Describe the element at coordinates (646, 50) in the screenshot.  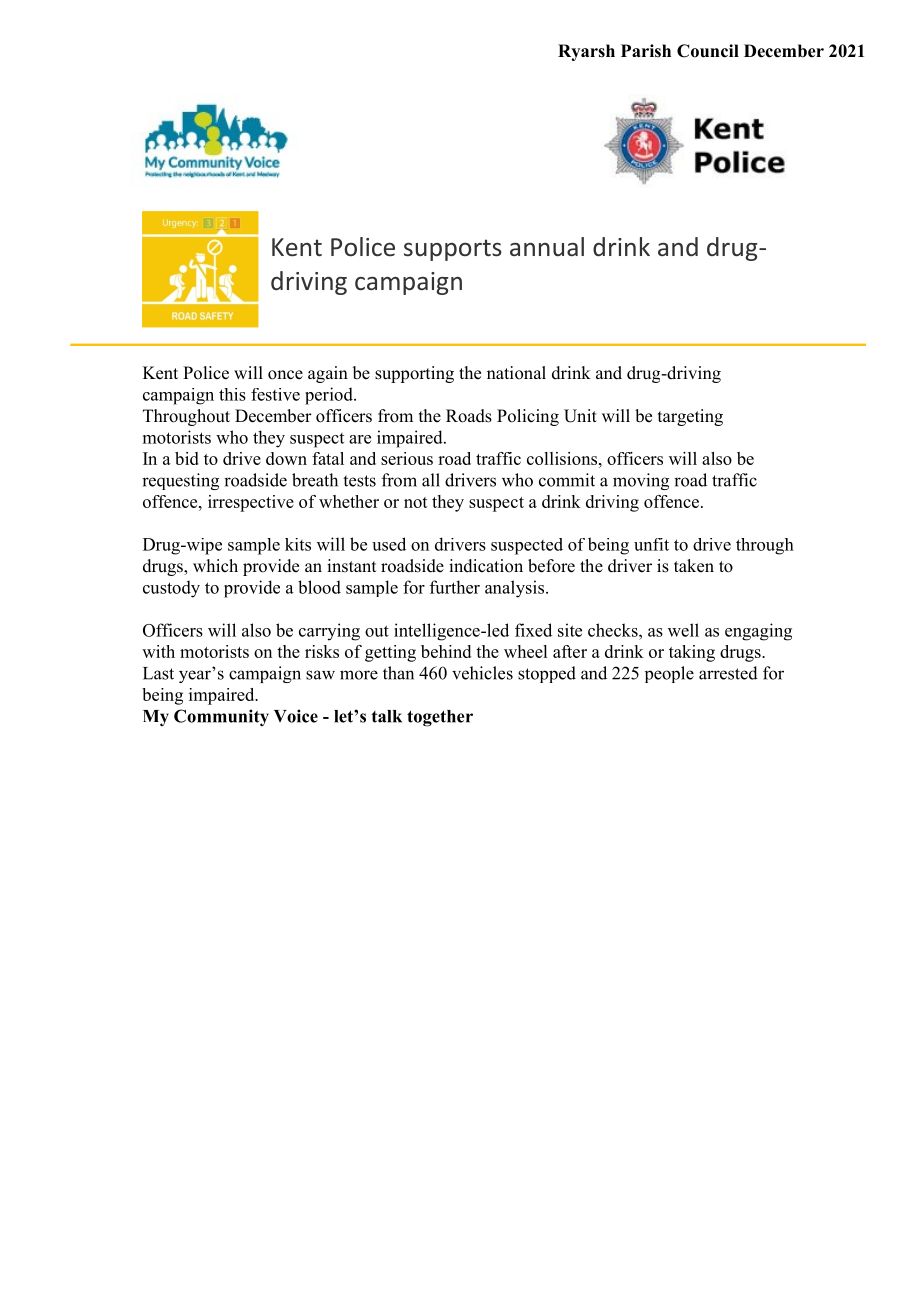
I see `Parish` at that location.
